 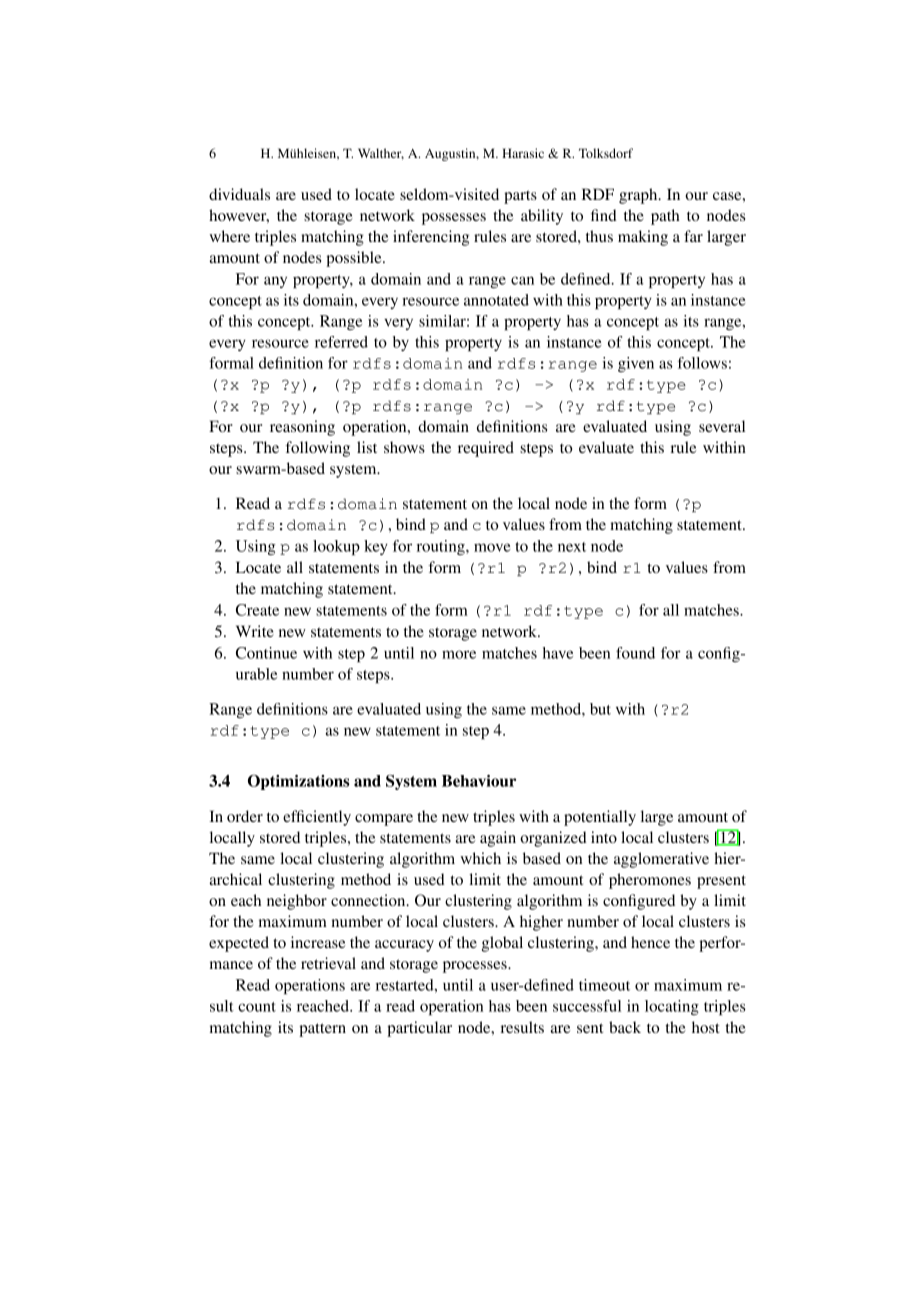 What do you see at coordinates (672, 1007) in the image?
I see `locating` at bounding box center [672, 1007].
